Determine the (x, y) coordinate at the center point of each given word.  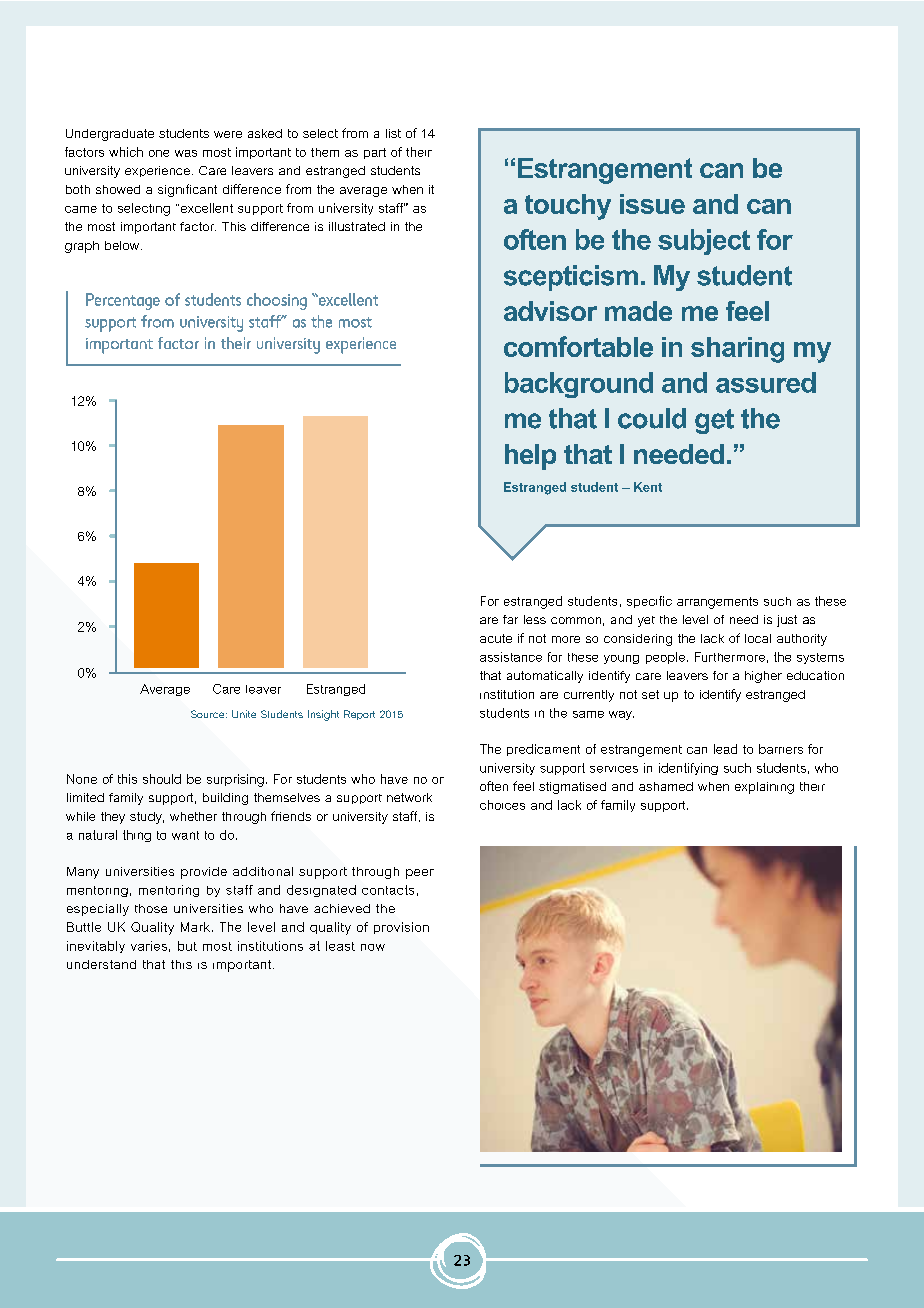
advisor (550, 311)
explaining (764, 788)
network (409, 797)
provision (401, 928)
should (162, 779)
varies (149, 946)
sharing (737, 350)
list (393, 133)
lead (725, 749)
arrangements (717, 603)
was (186, 153)
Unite (244, 714)
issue (652, 204)
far (510, 619)
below (123, 245)
